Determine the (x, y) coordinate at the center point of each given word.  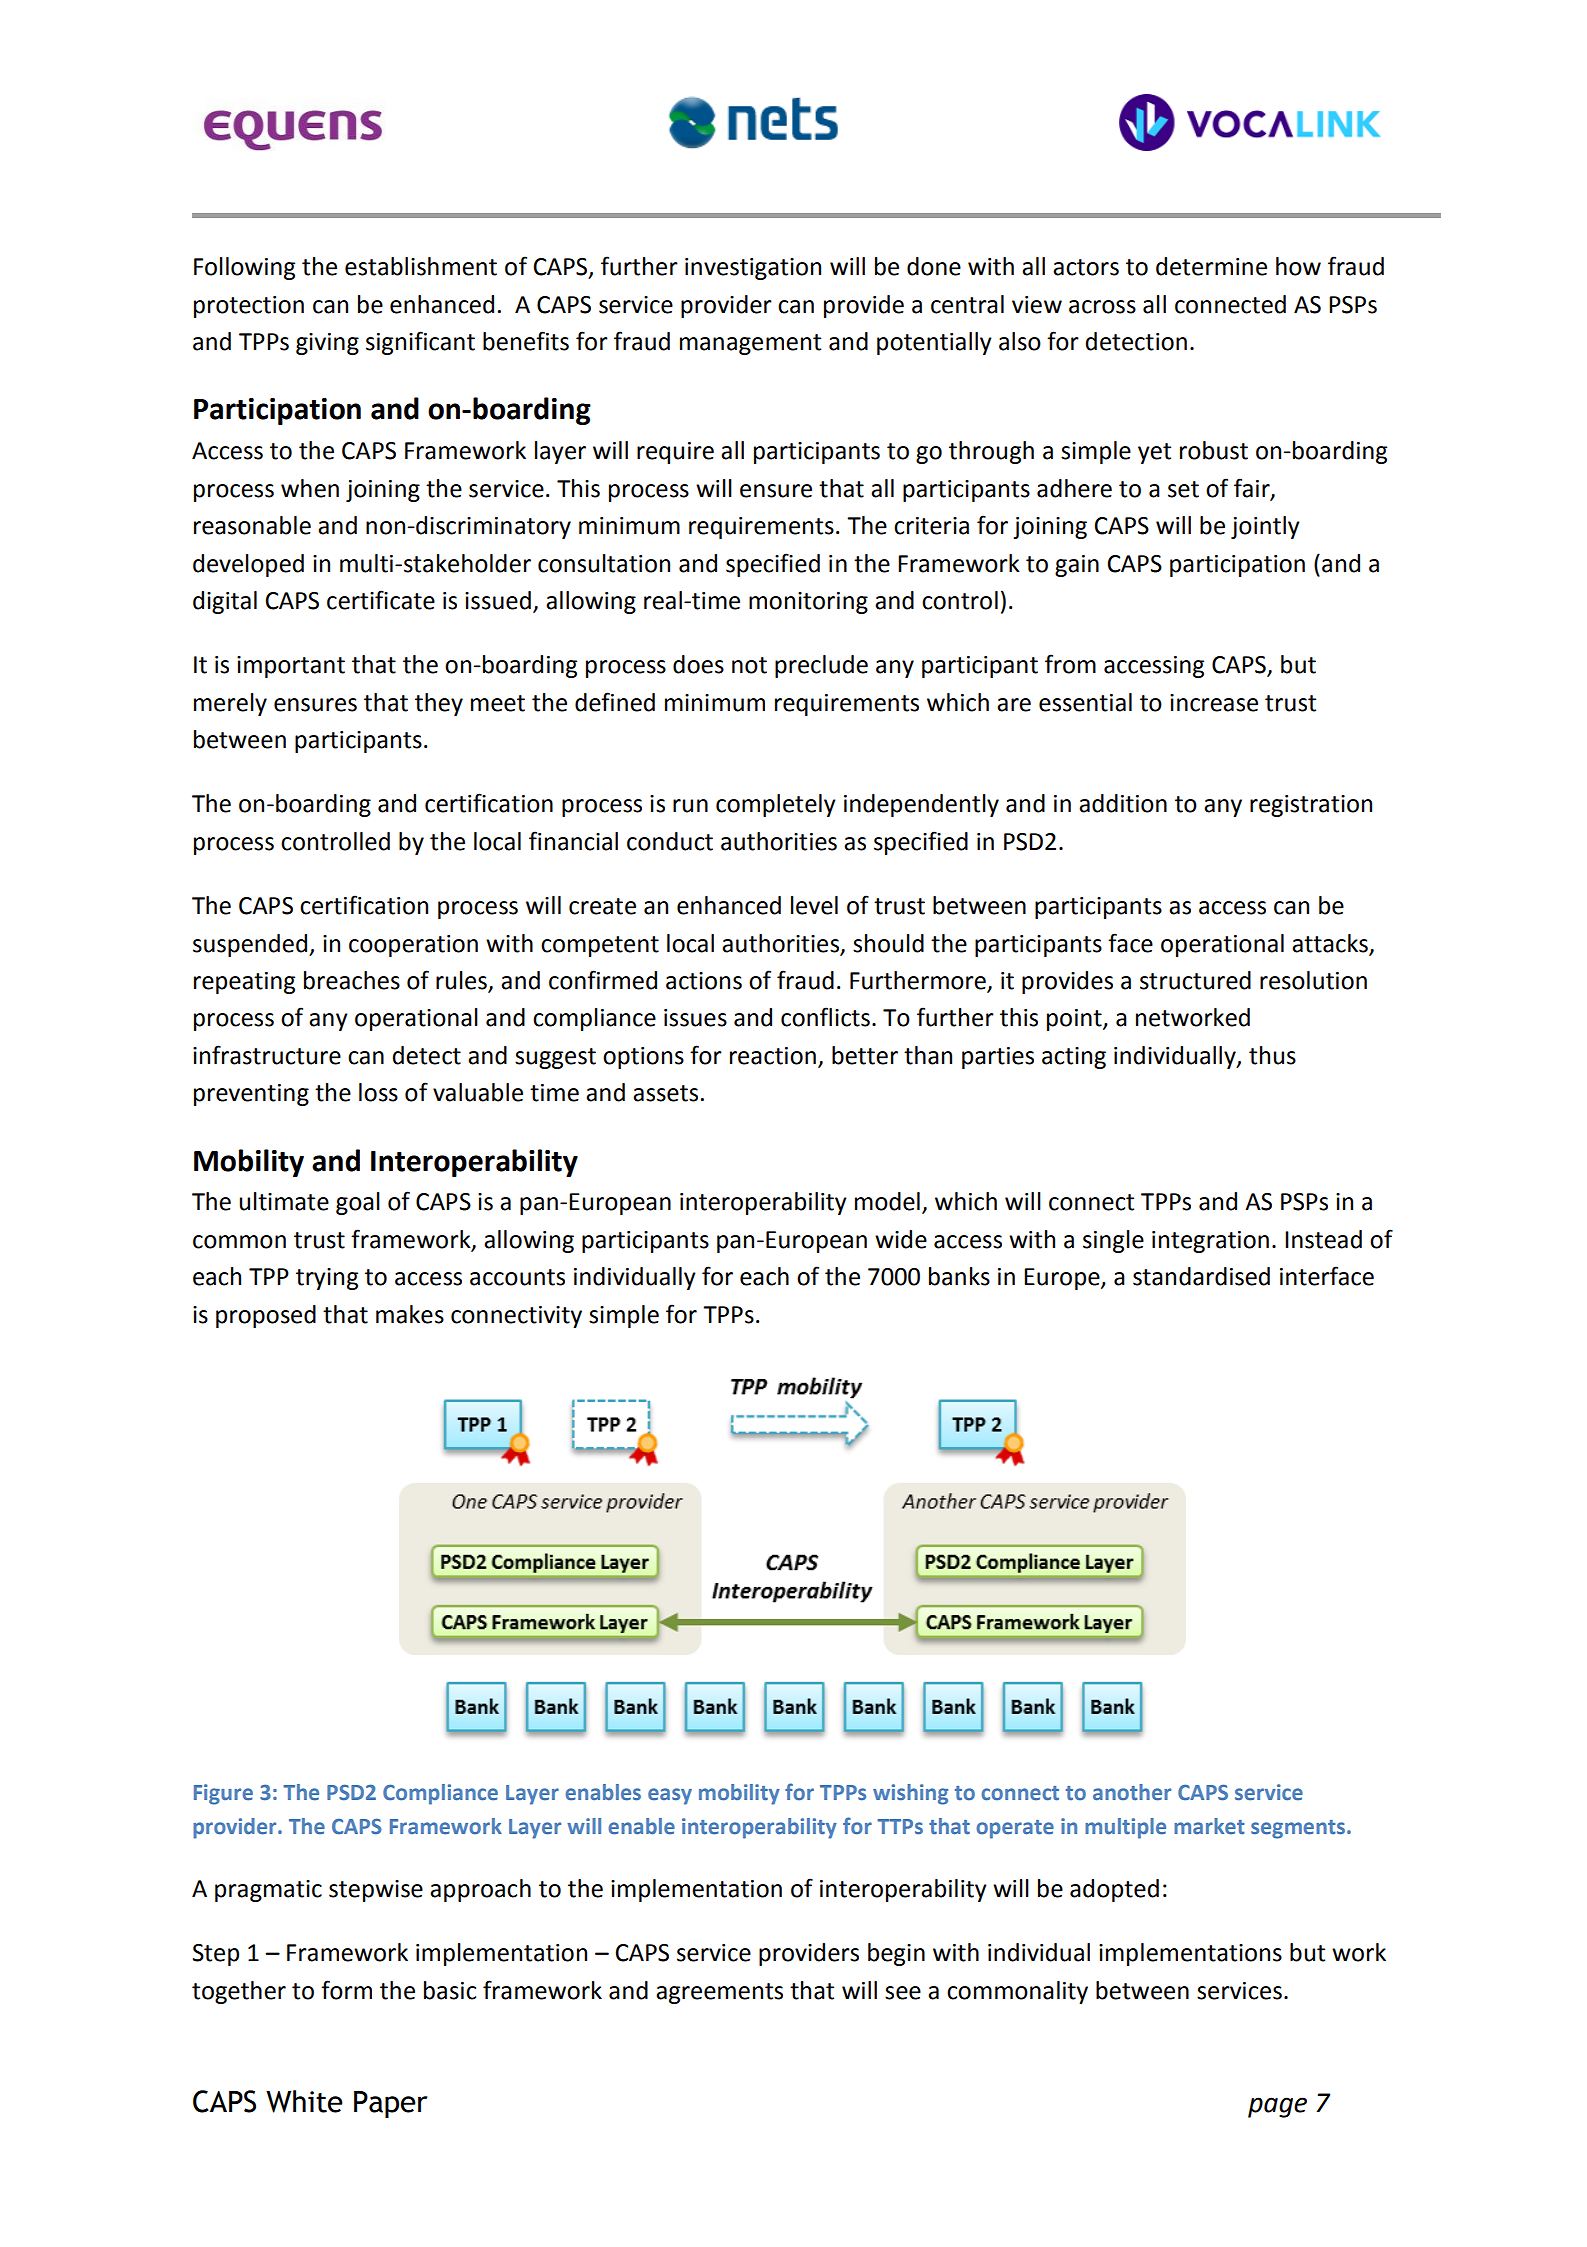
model (887, 1201)
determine (1211, 266)
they (439, 704)
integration (1210, 1242)
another (1132, 1792)
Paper (391, 2104)
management (750, 344)
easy (670, 1796)
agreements (719, 1993)
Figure (223, 1794)
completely (776, 805)
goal (358, 1203)
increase (1214, 703)
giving (327, 344)
